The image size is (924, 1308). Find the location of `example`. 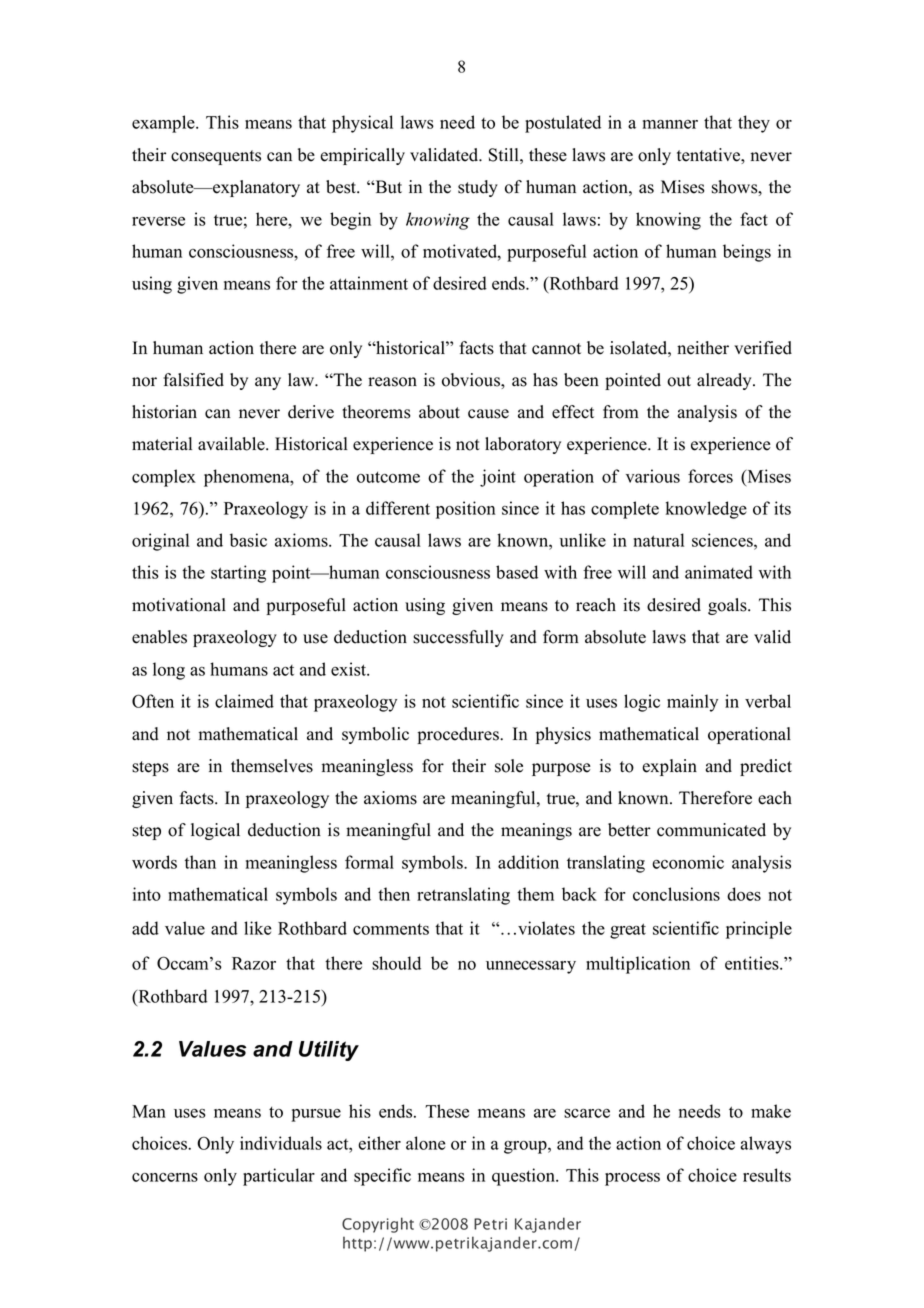

example is located at coordinates (164, 124).
